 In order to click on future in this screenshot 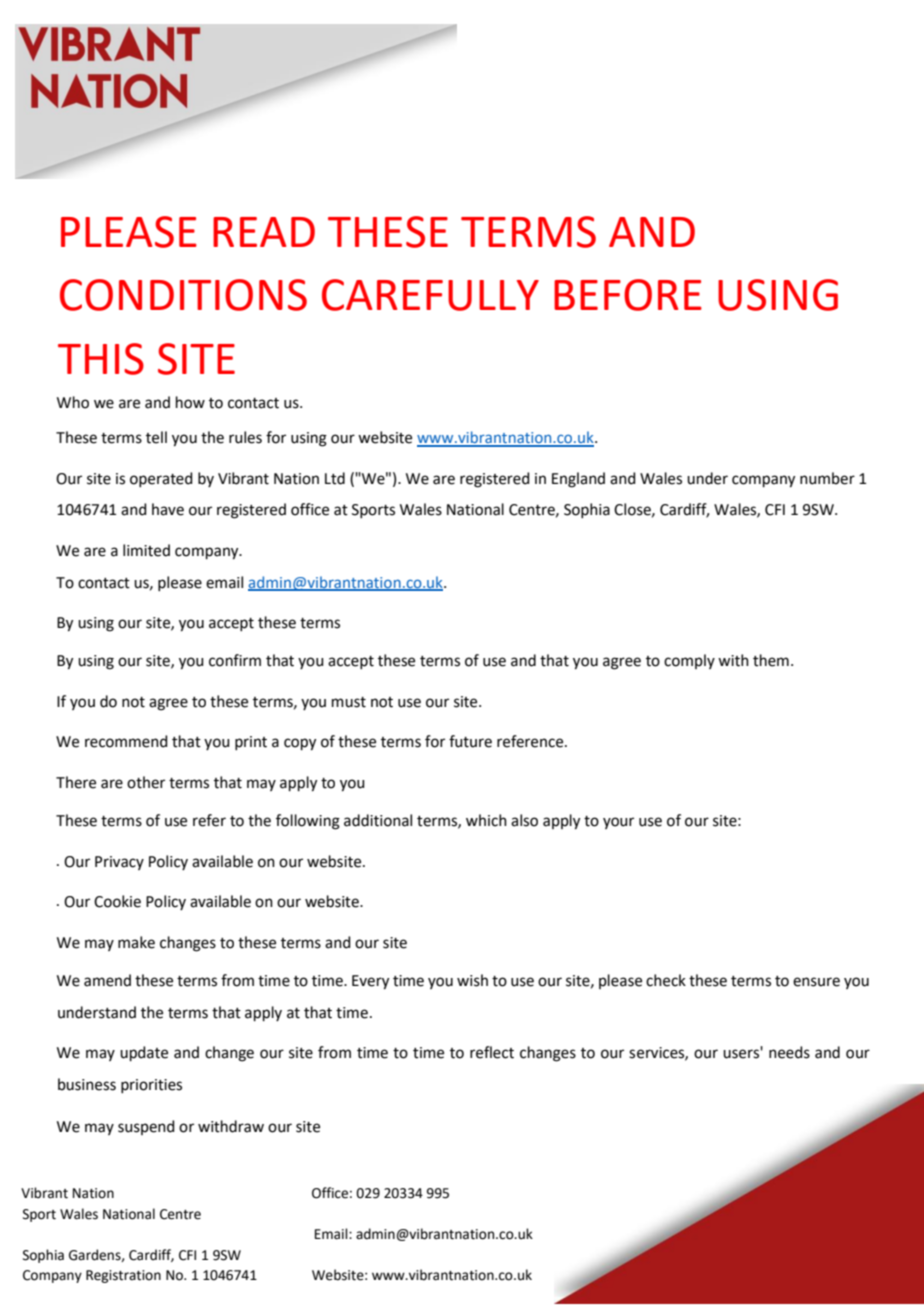, I will do `click(470, 741)`.
